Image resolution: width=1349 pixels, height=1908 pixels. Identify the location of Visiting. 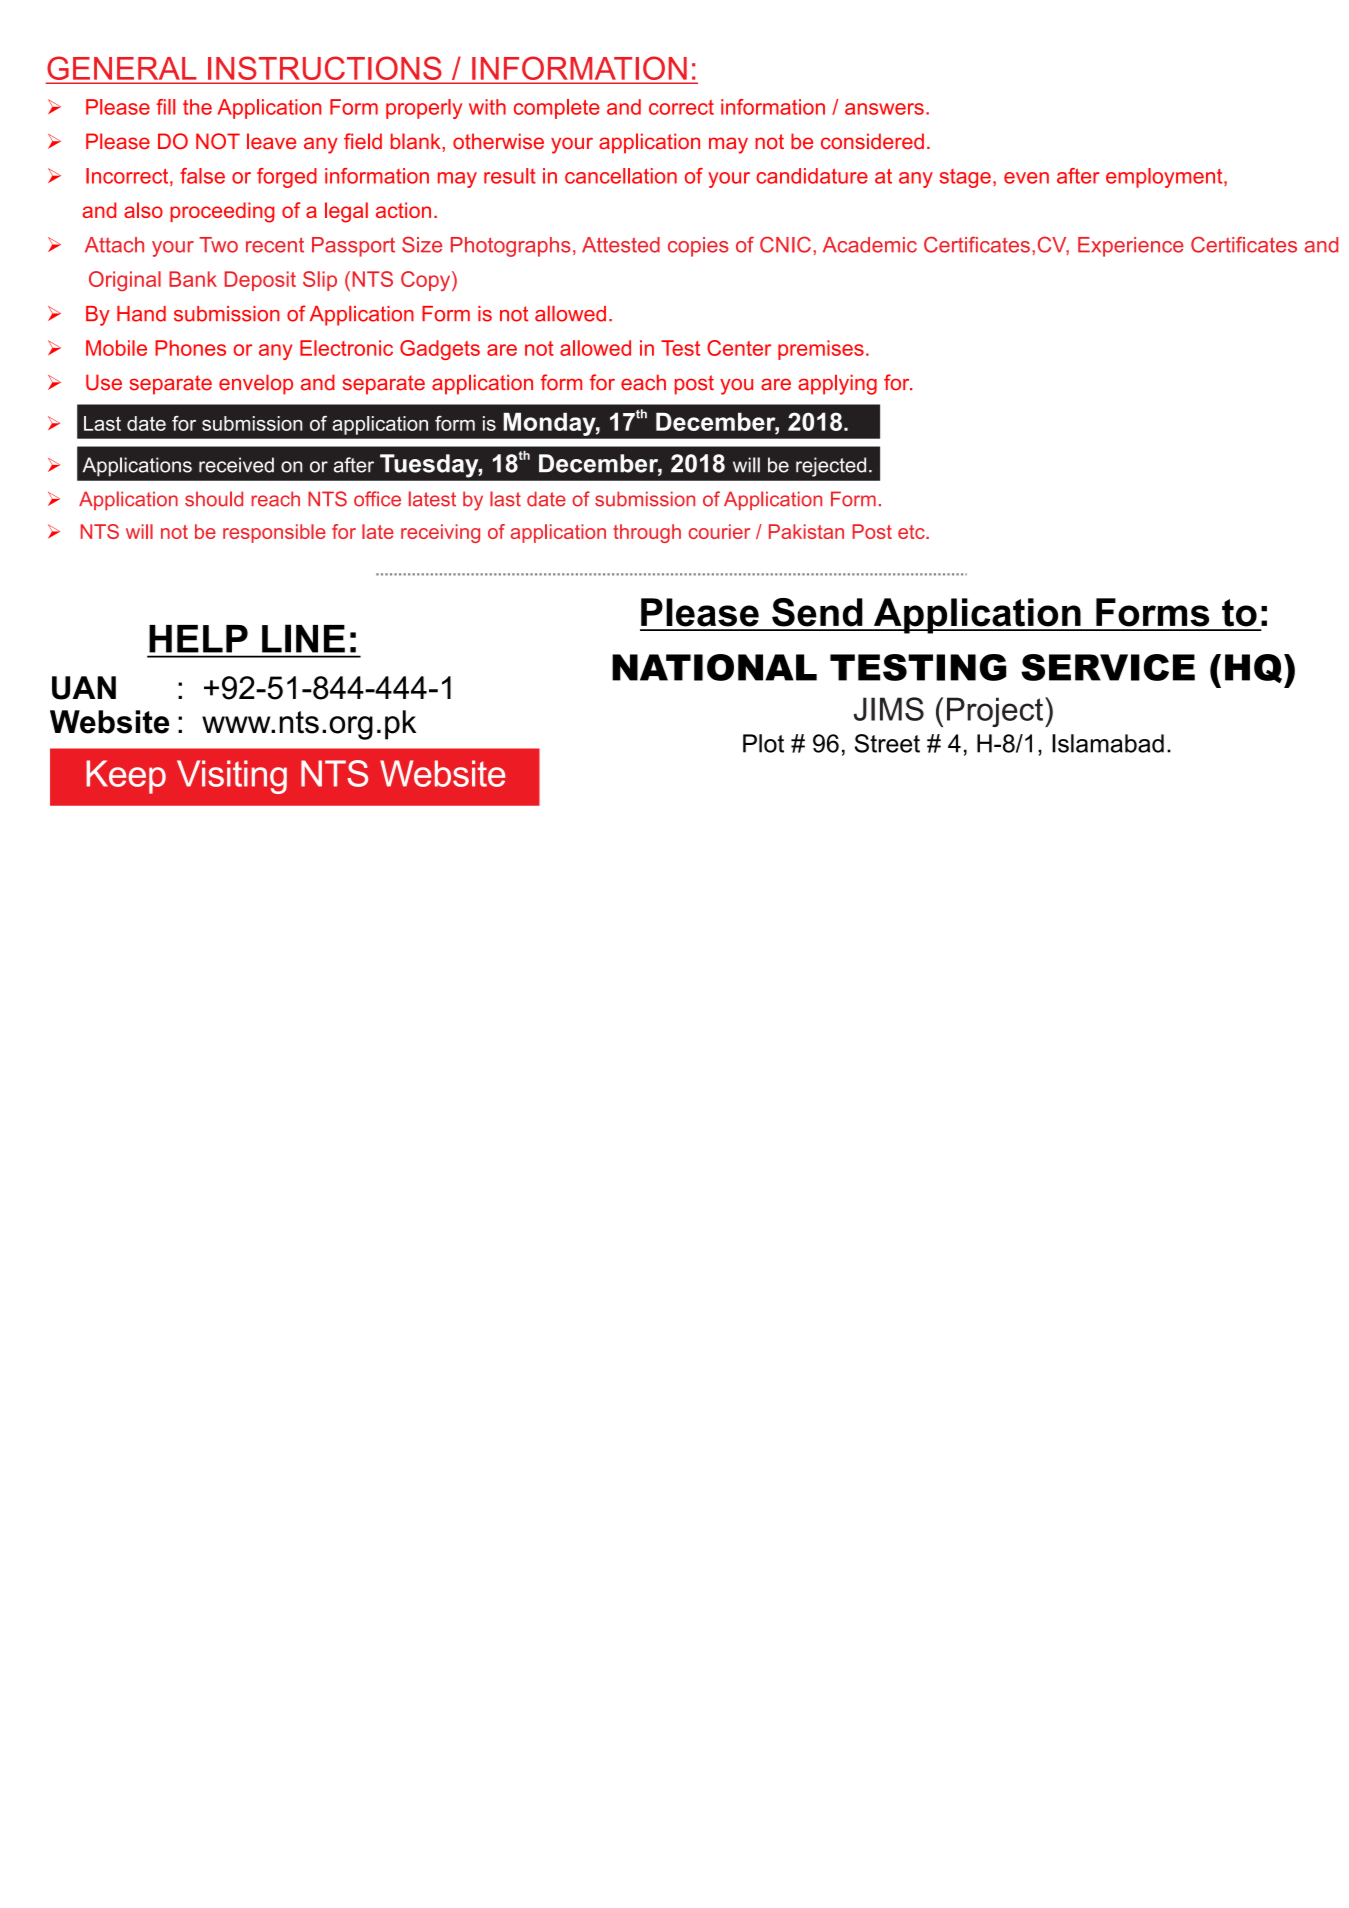
(232, 777).
